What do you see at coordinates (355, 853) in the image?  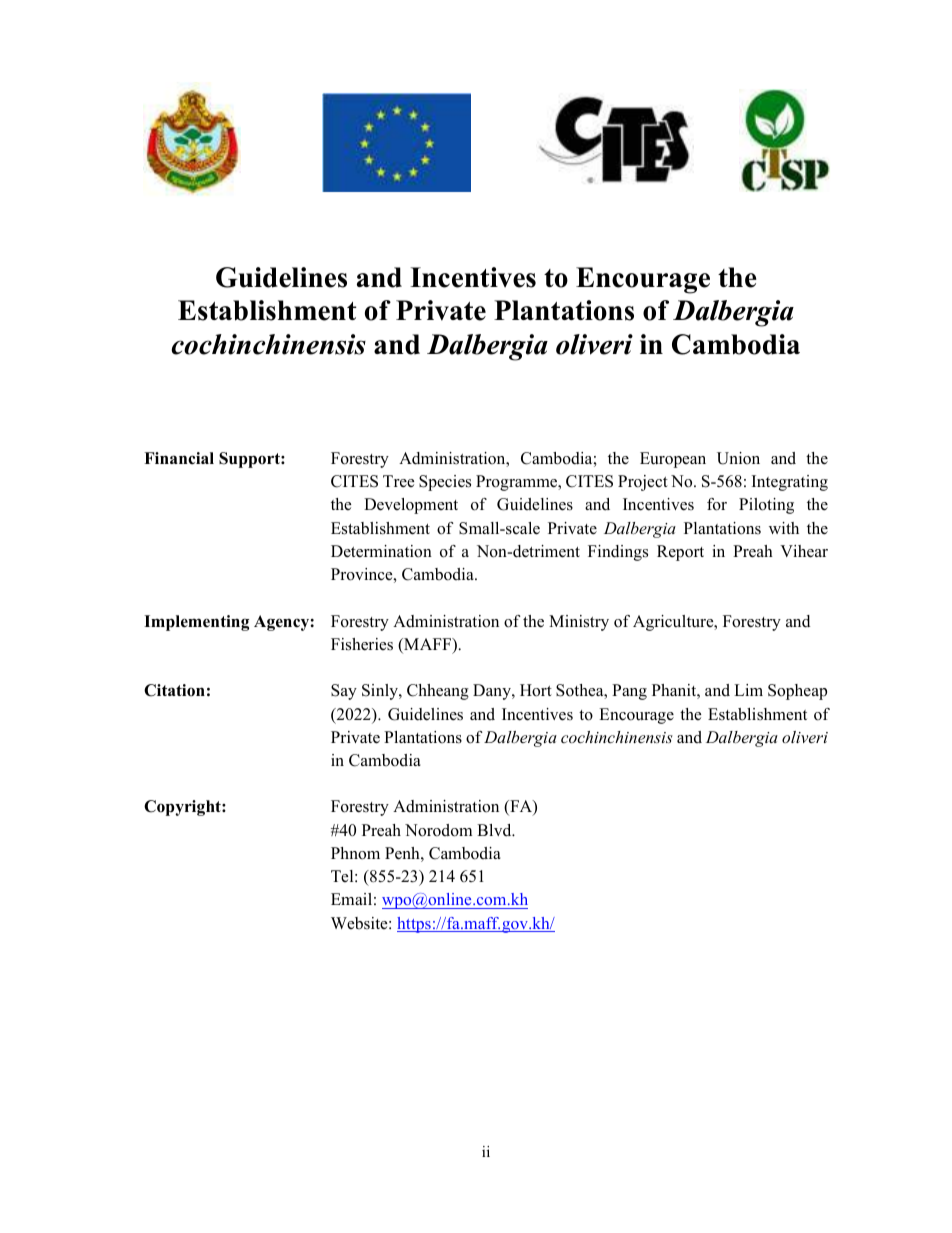 I see `Phnom` at bounding box center [355, 853].
